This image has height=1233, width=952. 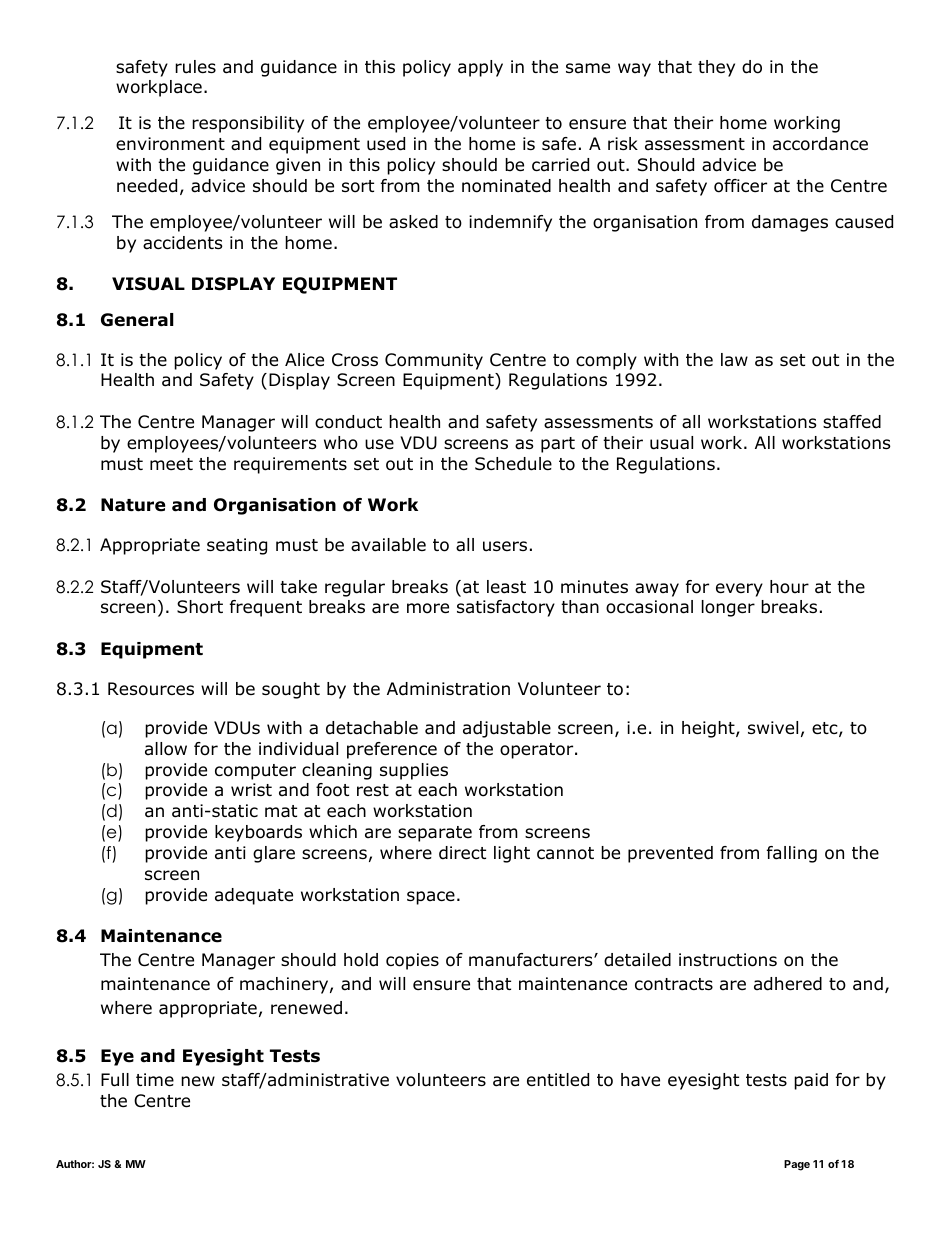 What do you see at coordinates (507, 729) in the image?
I see `adjustable` at bounding box center [507, 729].
